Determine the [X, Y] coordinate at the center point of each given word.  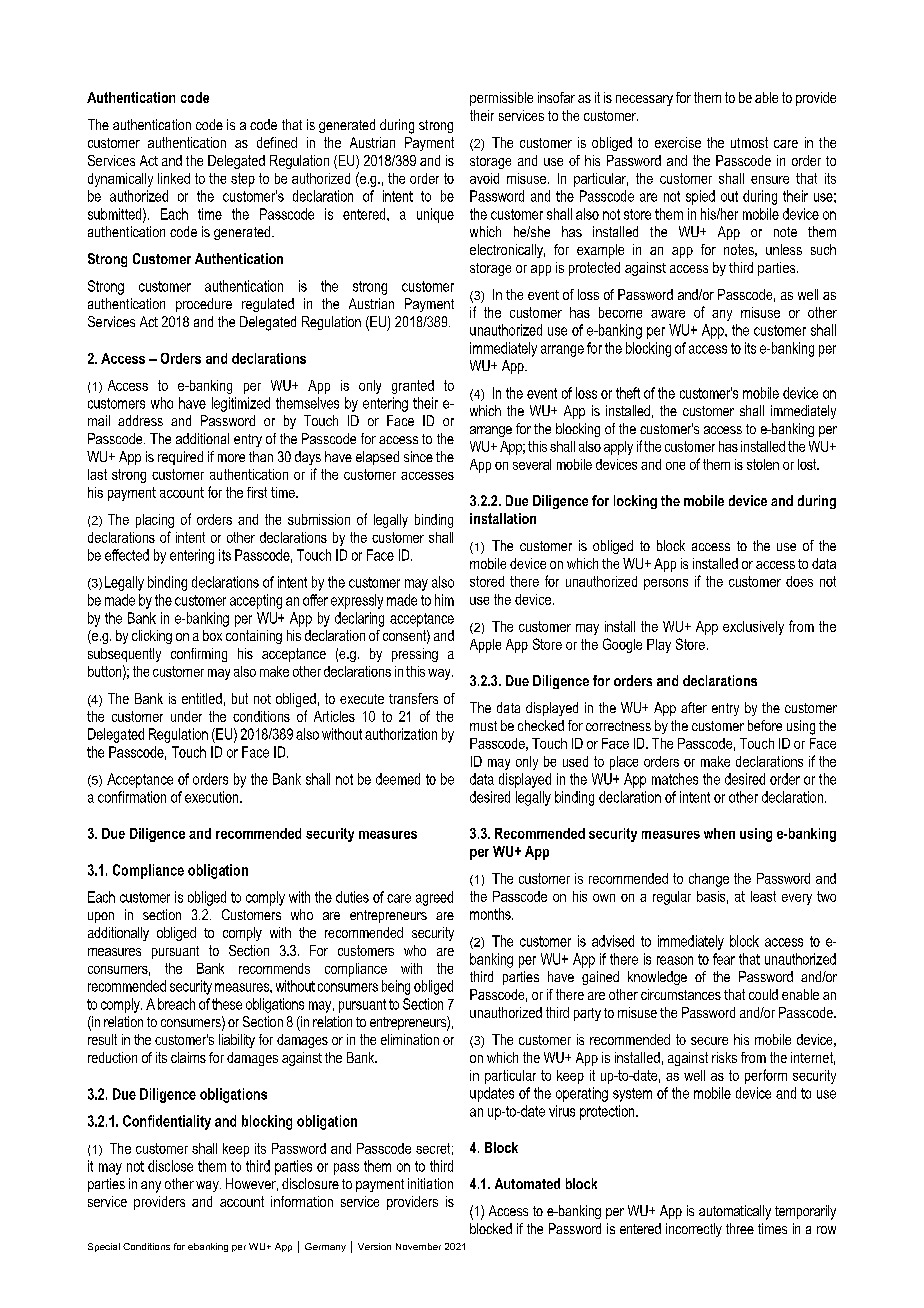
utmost [749, 142]
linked [174, 178]
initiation [430, 1183]
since [418, 456]
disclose [170, 1166]
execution [213, 797]
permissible [501, 99]
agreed [434, 898]
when [719, 833]
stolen [763, 464]
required [180, 458]
